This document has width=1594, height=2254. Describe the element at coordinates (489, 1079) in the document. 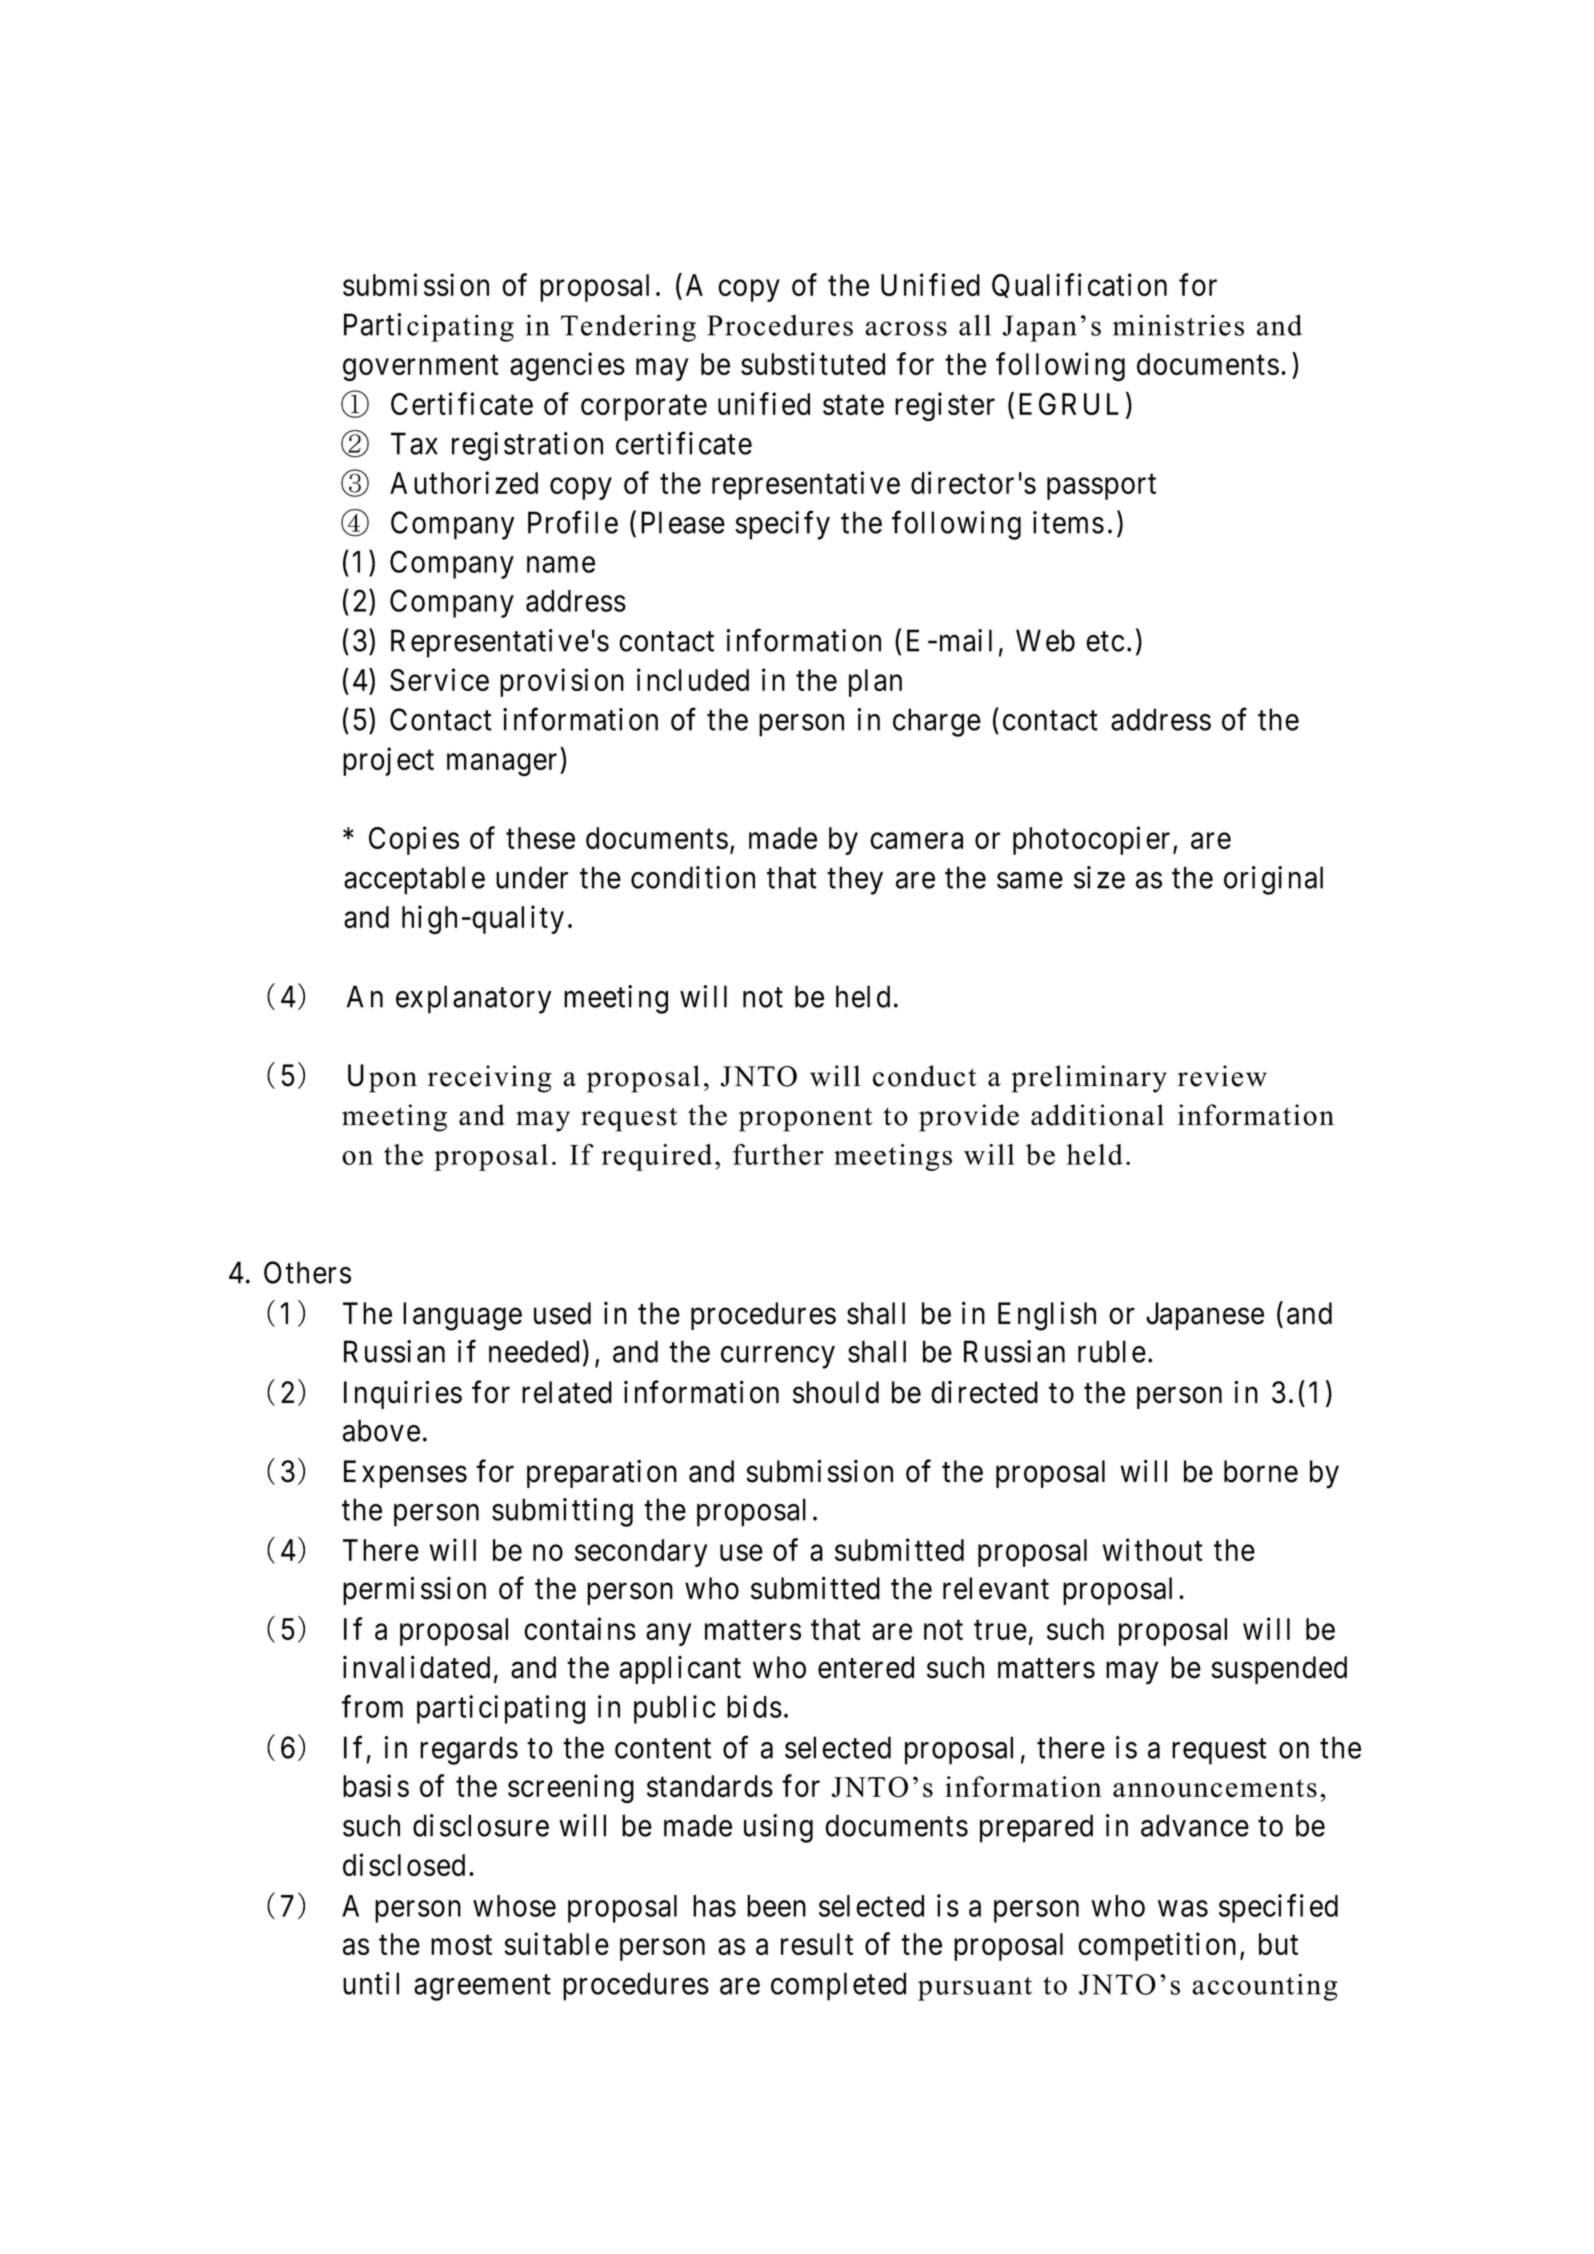

I see `receiving` at that location.
